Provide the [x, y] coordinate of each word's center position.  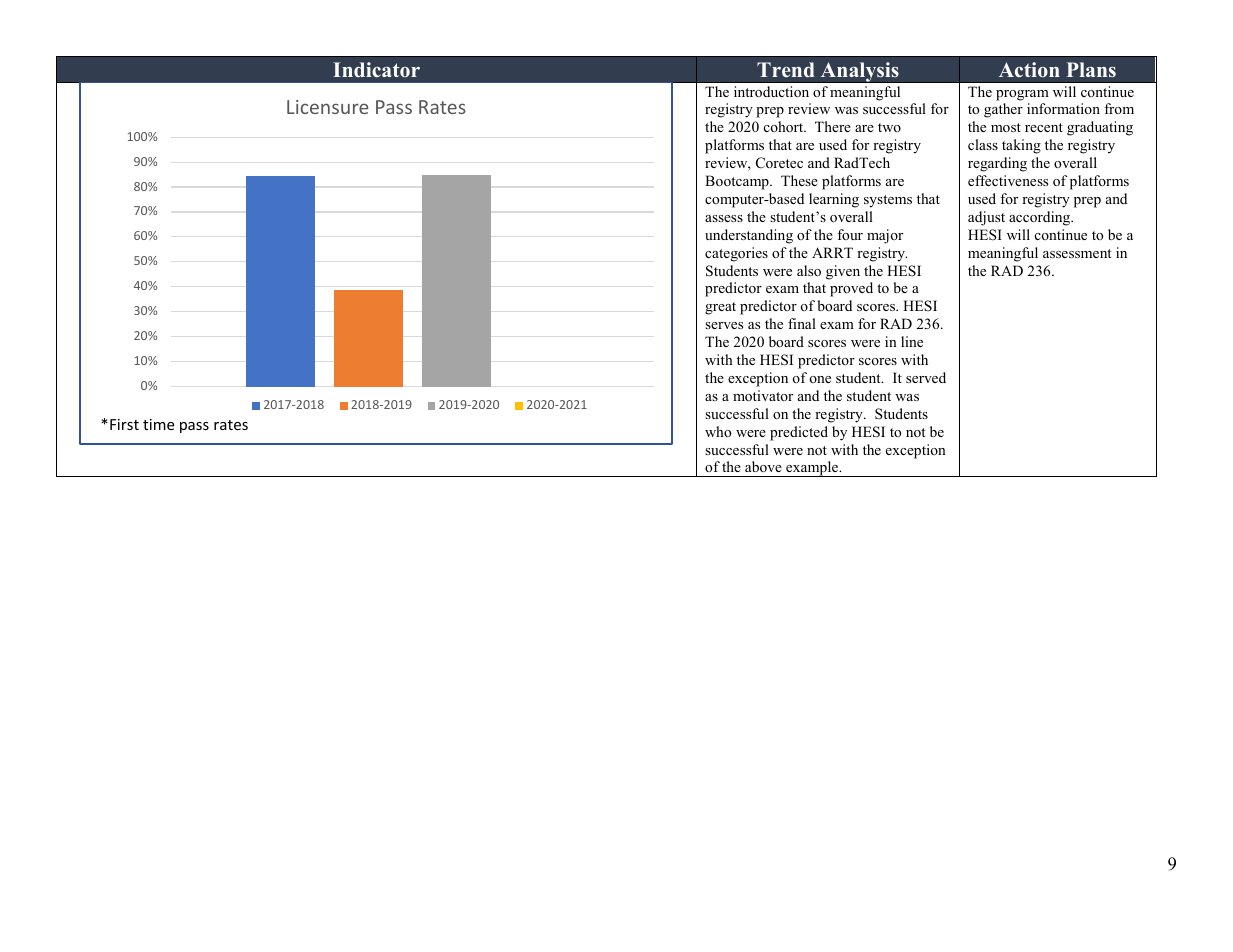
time [158, 424]
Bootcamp [738, 182]
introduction [771, 91]
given [843, 272]
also [809, 270]
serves [724, 325]
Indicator [376, 70]
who [718, 431]
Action [1029, 70]
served [926, 377]
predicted [799, 433]
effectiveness [1008, 180]
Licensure [327, 107]
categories [736, 254]
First [124, 424]
